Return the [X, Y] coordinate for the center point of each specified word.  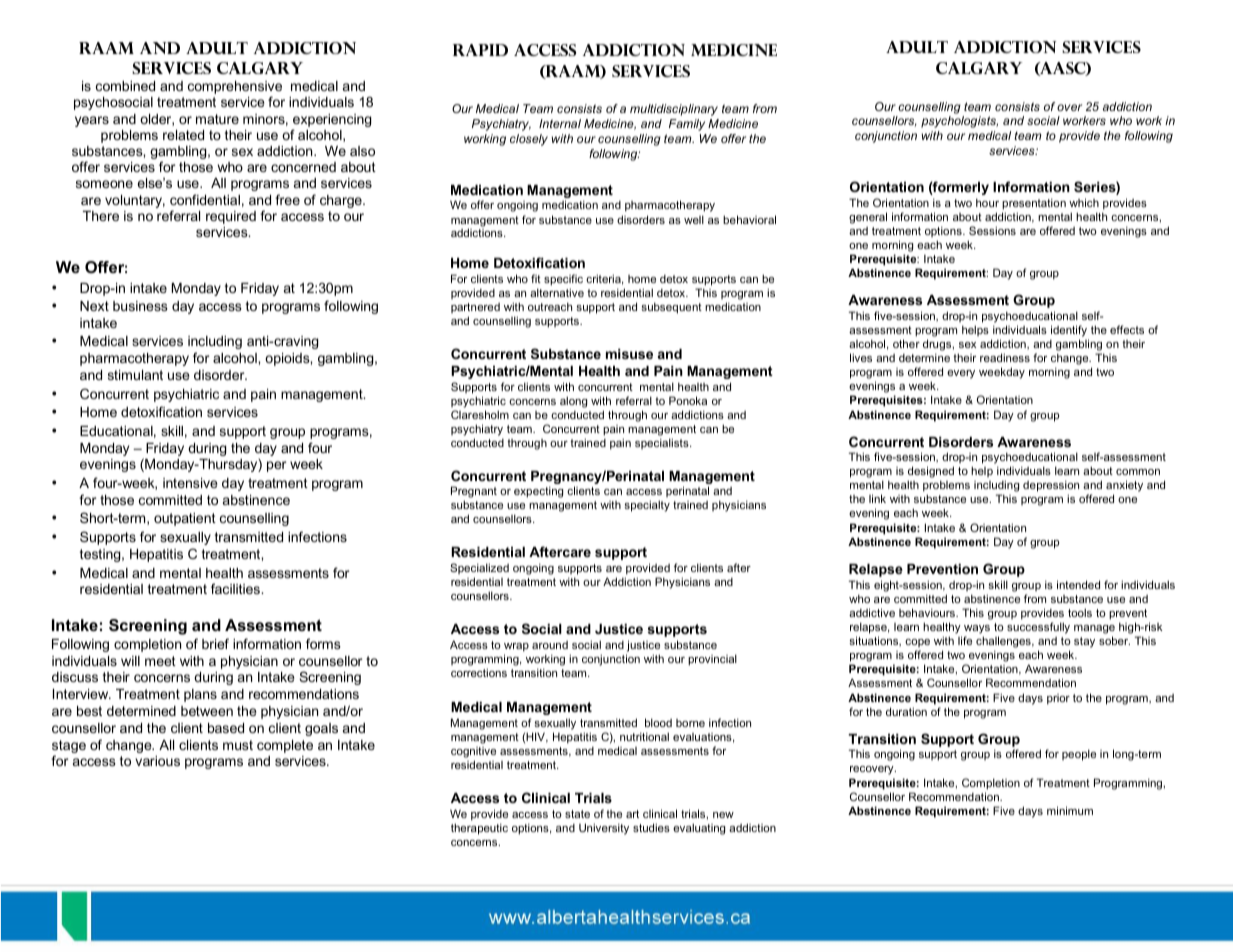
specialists [663, 443]
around [550, 645]
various [157, 761]
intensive [190, 483]
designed [931, 473]
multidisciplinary [674, 110]
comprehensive [235, 89]
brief [215, 643]
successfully [1038, 628]
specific [563, 281]
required [231, 217]
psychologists [959, 122]
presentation [1034, 204]
